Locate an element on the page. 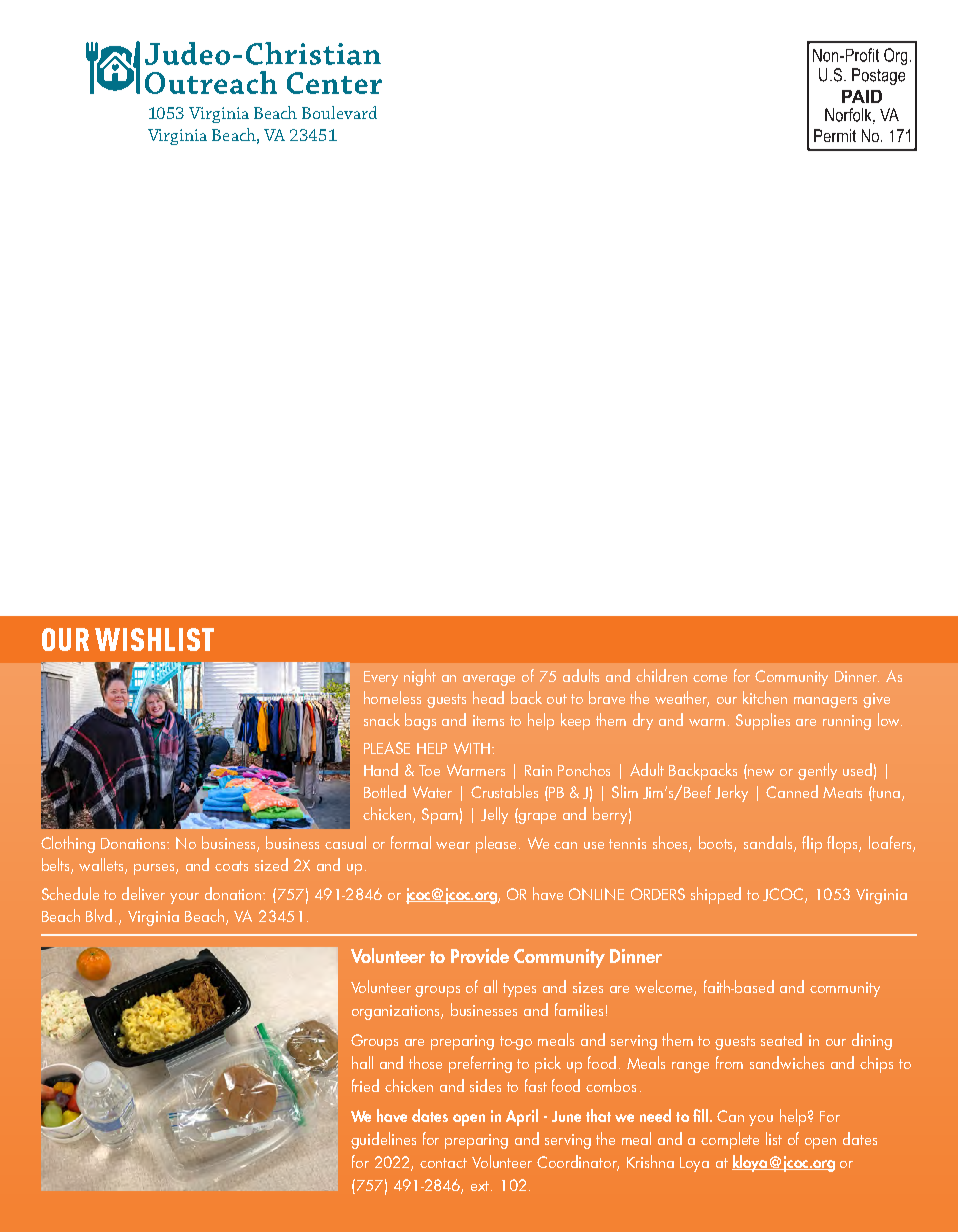 Image resolution: width=958 pixels, height=1232 pixels. guidelines is located at coordinates (383, 1140).
